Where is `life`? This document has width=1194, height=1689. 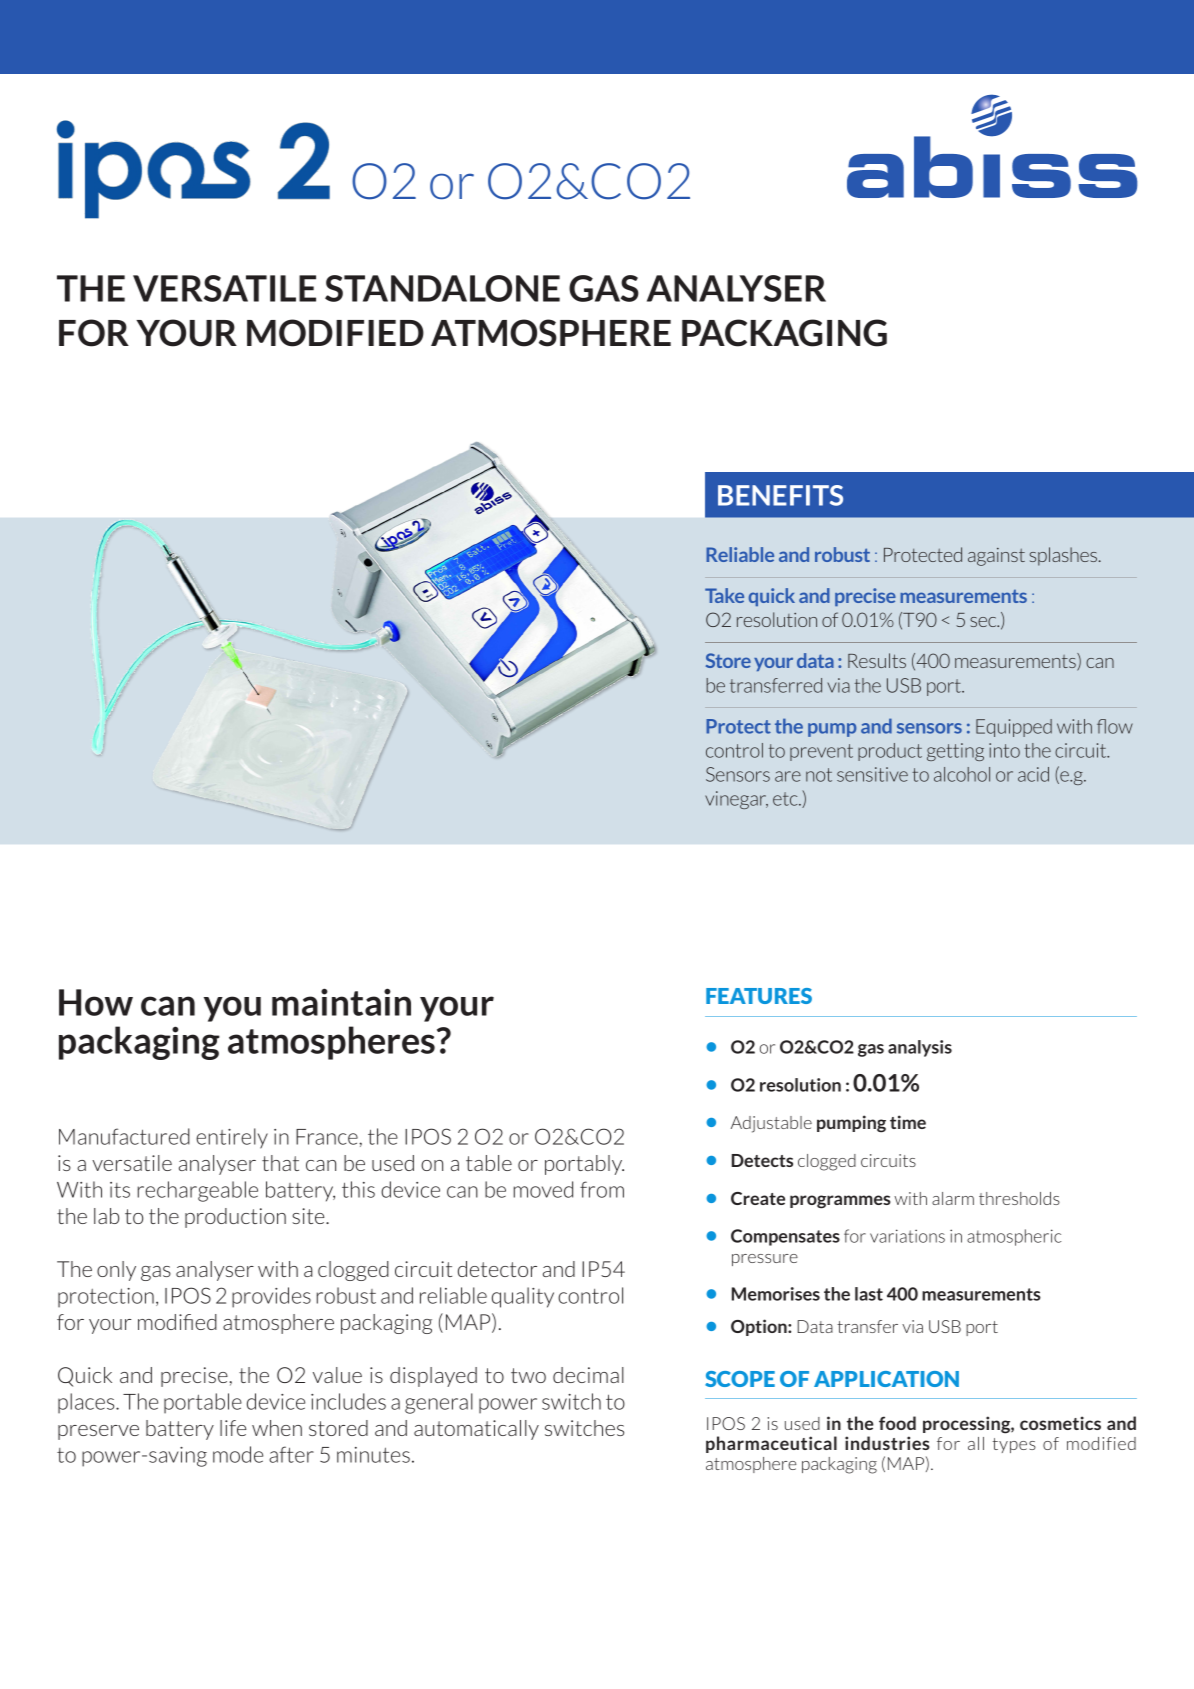 life is located at coordinates (233, 1428).
